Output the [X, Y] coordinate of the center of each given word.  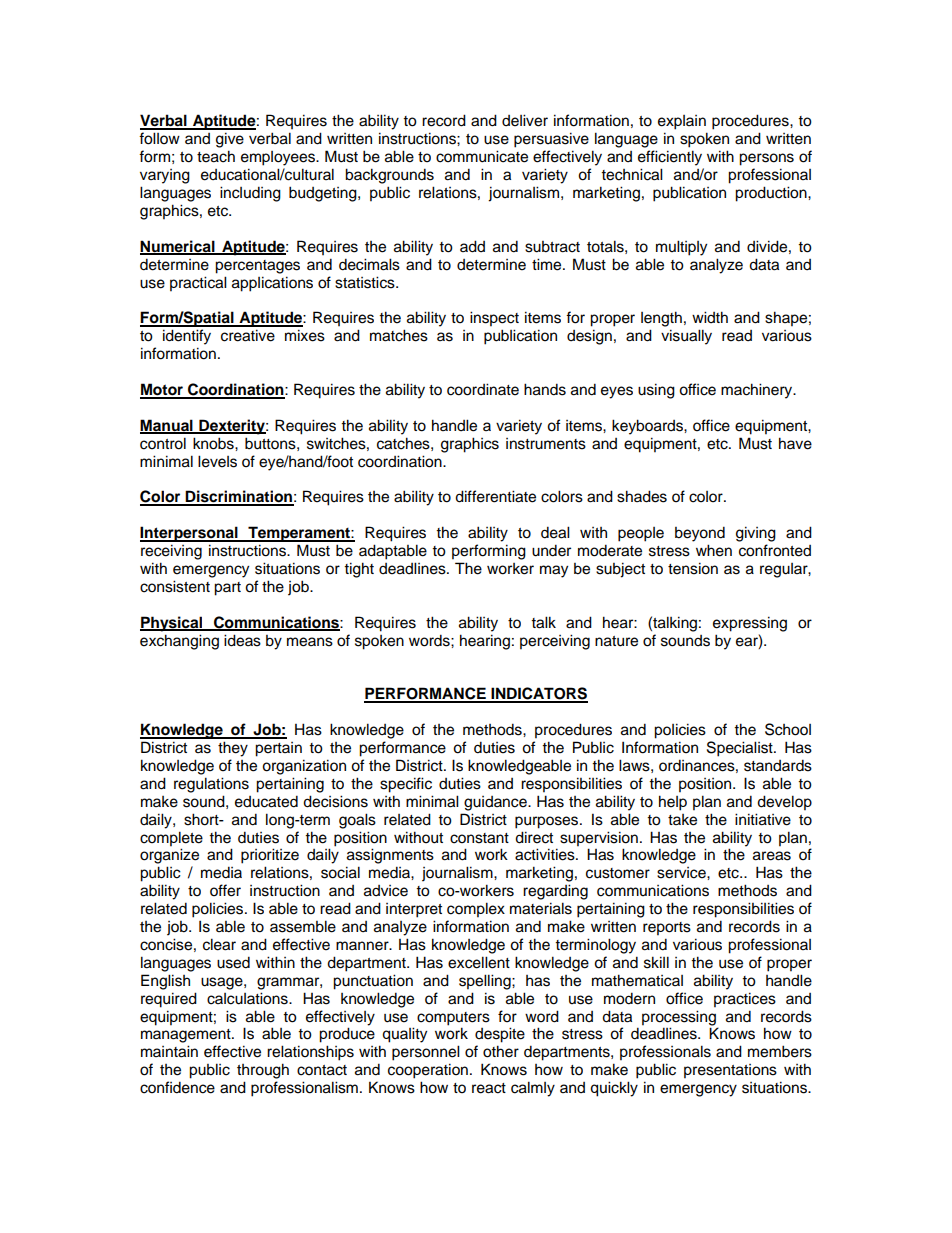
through [263, 1071]
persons [766, 159]
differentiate [495, 496]
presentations [730, 1071]
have [795, 443]
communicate [482, 156]
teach [216, 156]
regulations [211, 785]
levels [217, 461]
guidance [496, 803]
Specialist [741, 749]
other [501, 1051]
